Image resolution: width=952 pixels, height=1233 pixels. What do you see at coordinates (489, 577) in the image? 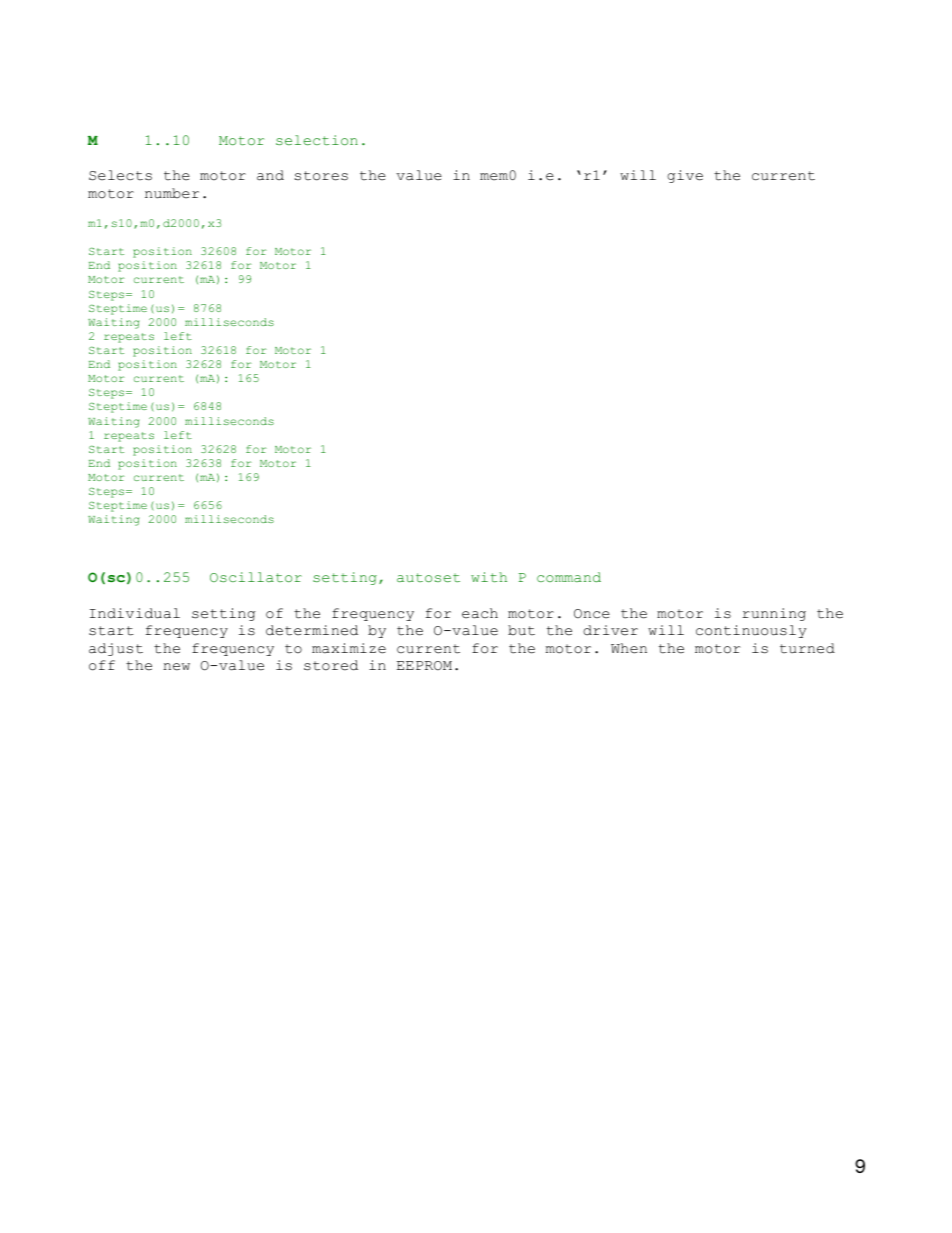
I see `with` at bounding box center [489, 577].
